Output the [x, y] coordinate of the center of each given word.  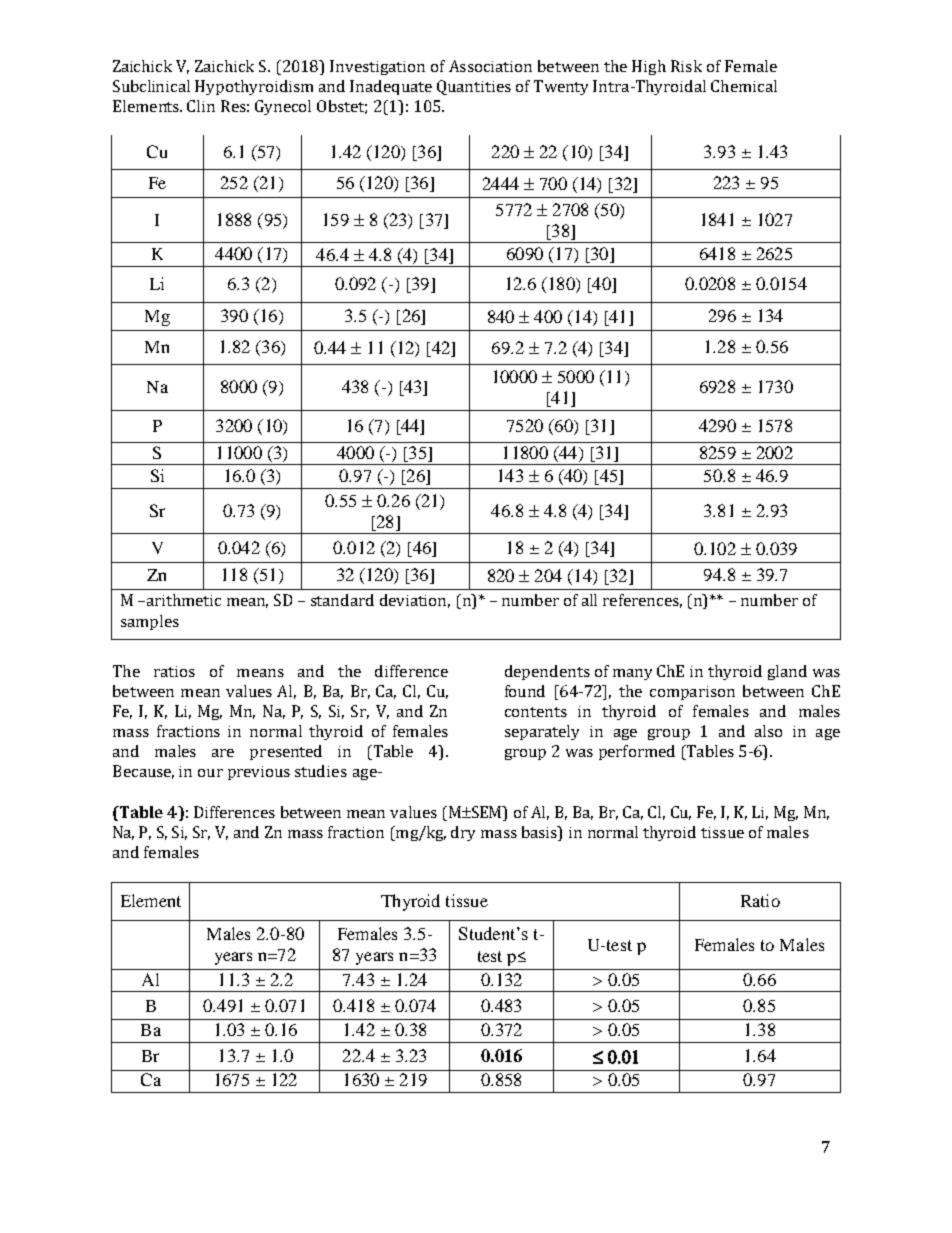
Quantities [474, 87]
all [589, 600]
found [525, 691]
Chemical [744, 86]
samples [150, 622]
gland [787, 672]
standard [342, 600]
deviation [415, 601]
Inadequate [391, 87]
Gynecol [283, 107]
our [210, 773]
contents [536, 712]
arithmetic [182, 600]
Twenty [561, 87]
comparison [692, 693]
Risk [686, 66]
